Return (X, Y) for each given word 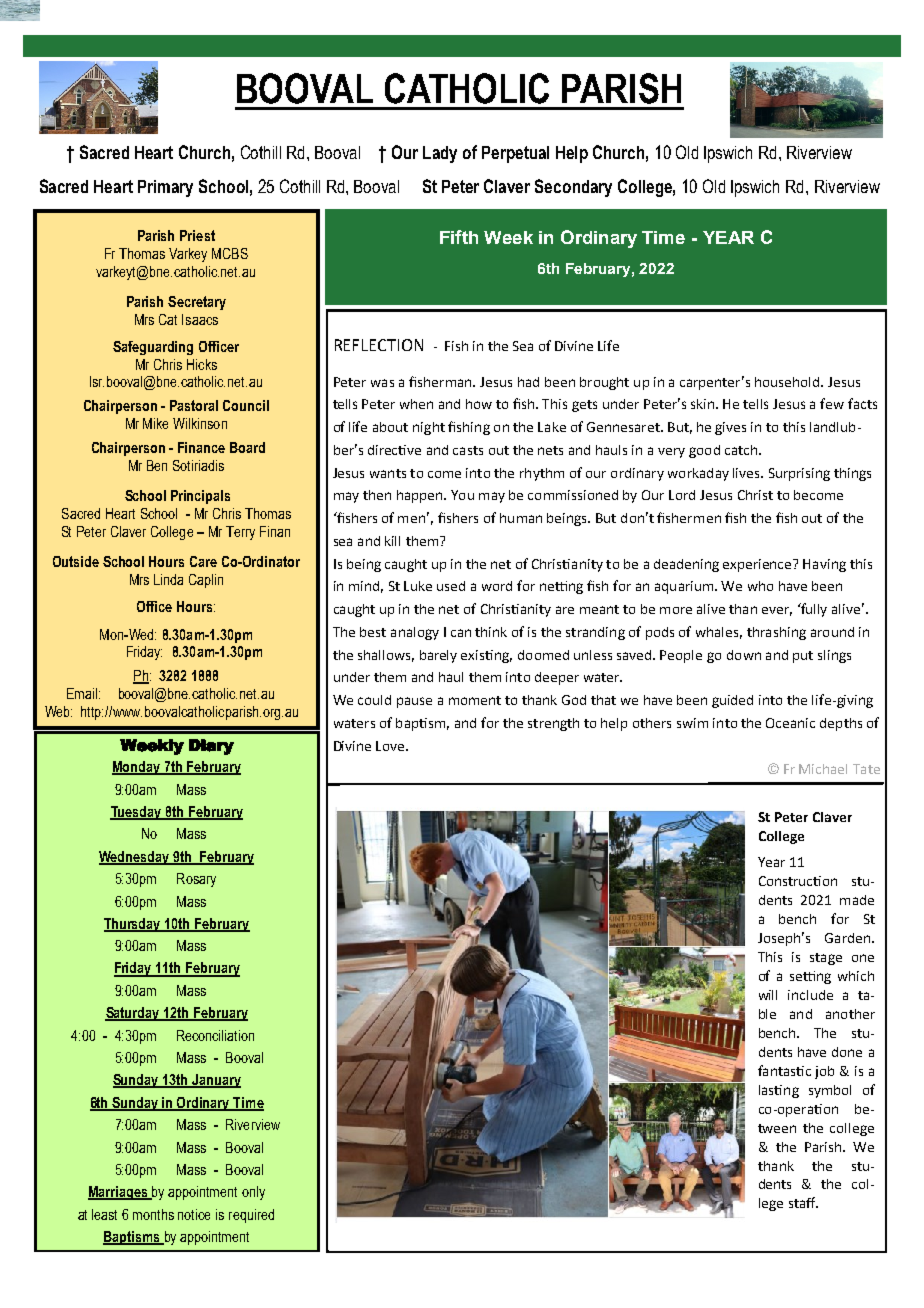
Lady (440, 154)
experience (758, 565)
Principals (200, 497)
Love (391, 746)
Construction (798, 881)
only (253, 1193)
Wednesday (135, 858)
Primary (165, 188)
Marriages (119, 1193)
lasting (779, 1091)
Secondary (573, 188)
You (462, 495)
